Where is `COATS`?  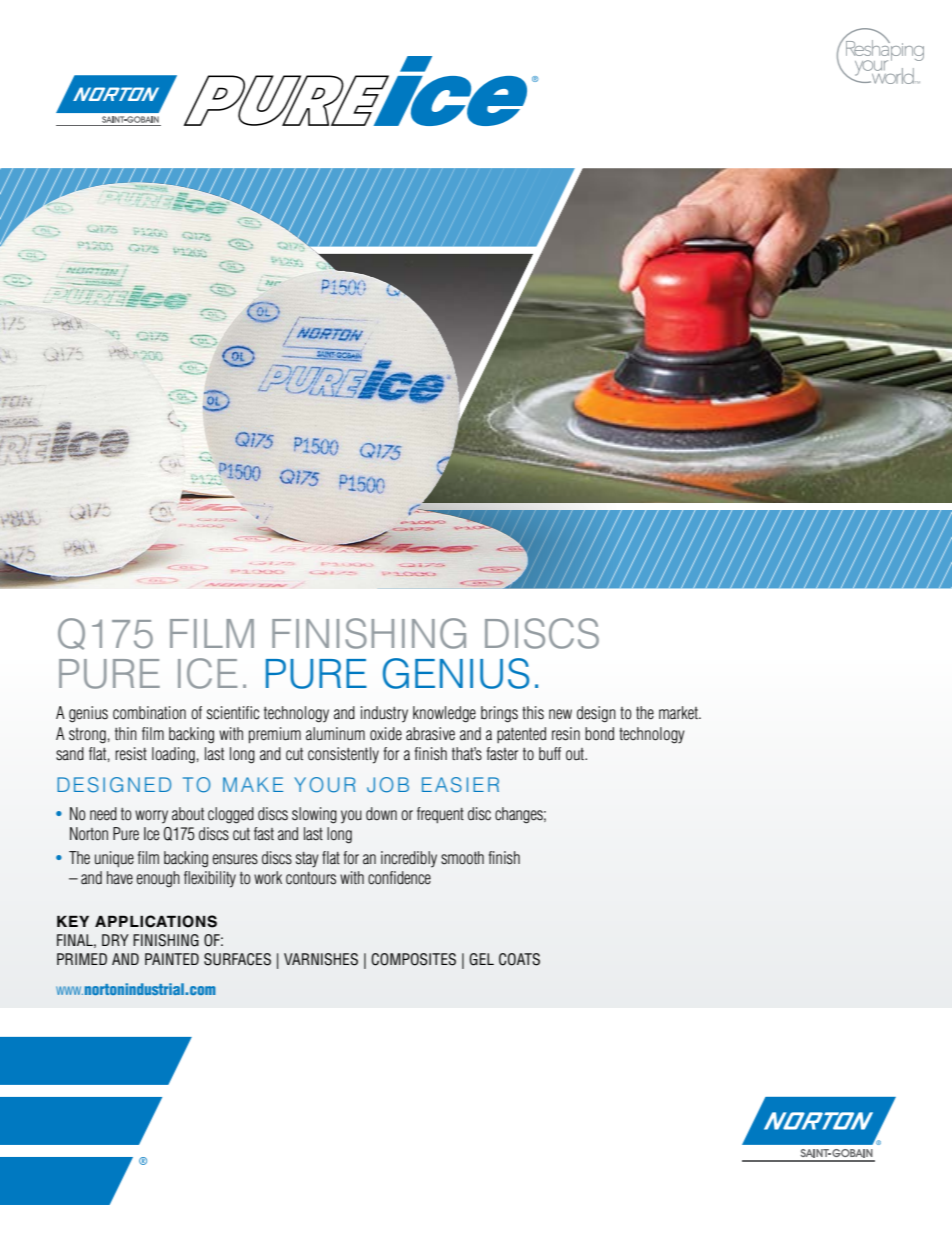 COATS is located at coordinates (519, 959).
